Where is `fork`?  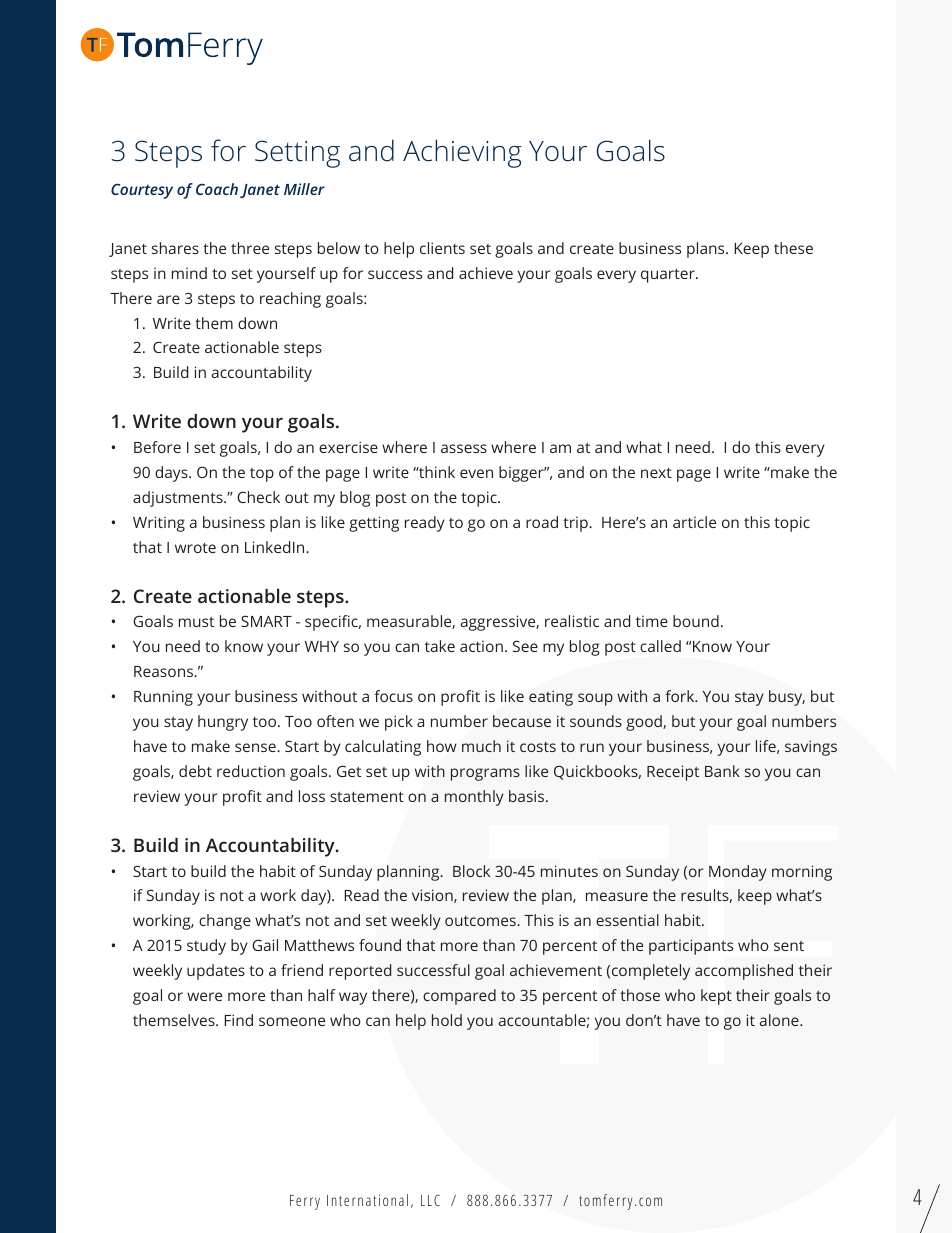
fork is located at coordinates (681, 696).
